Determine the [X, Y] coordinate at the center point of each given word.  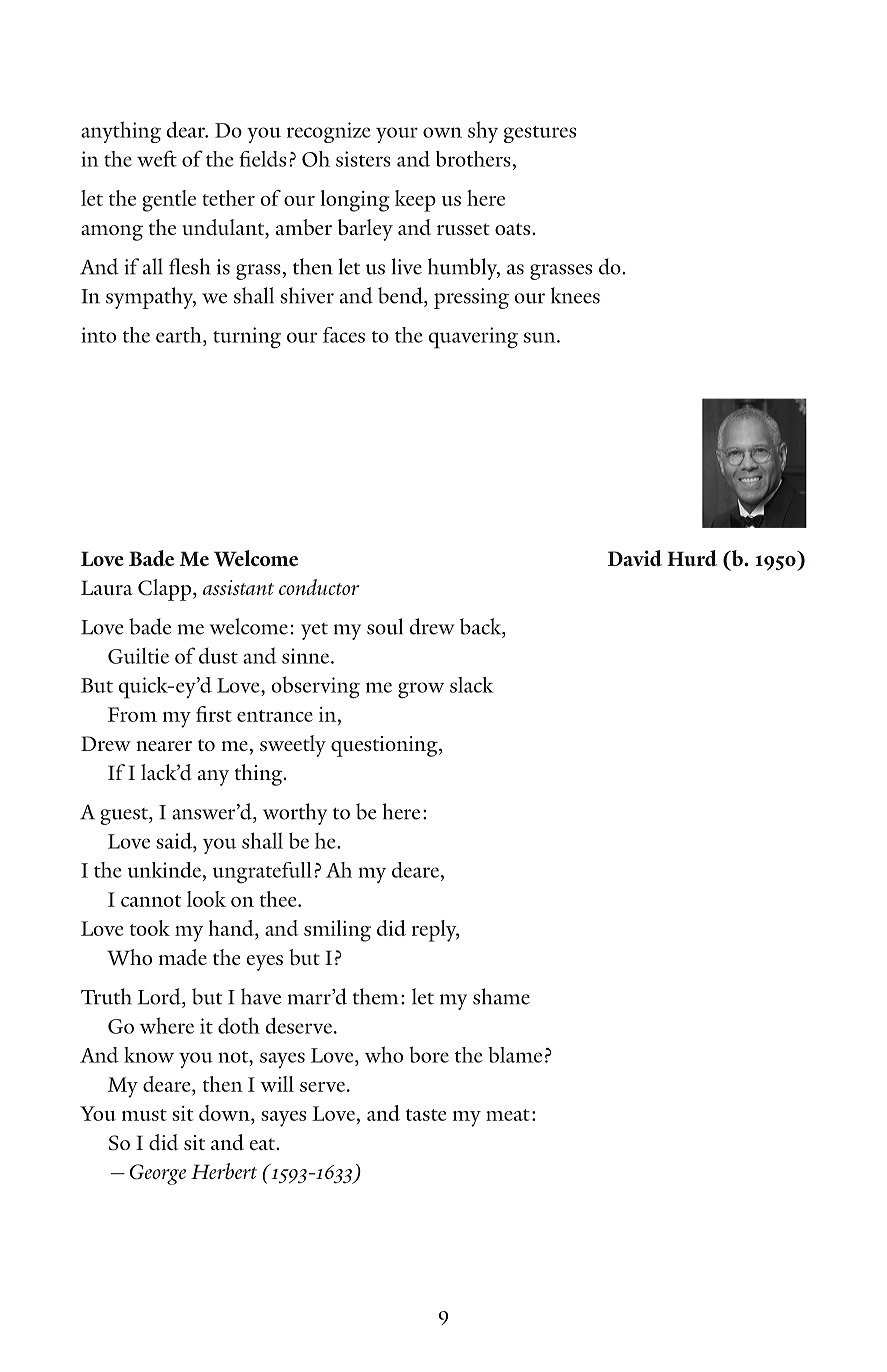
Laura [107, 587]
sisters [363, 159]
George [158, 1174]
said [175, 840]
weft [157, 158]
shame [501, 996]
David [635, 558]
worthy [295, 814]
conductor [319, 587]
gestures [540, 134]
